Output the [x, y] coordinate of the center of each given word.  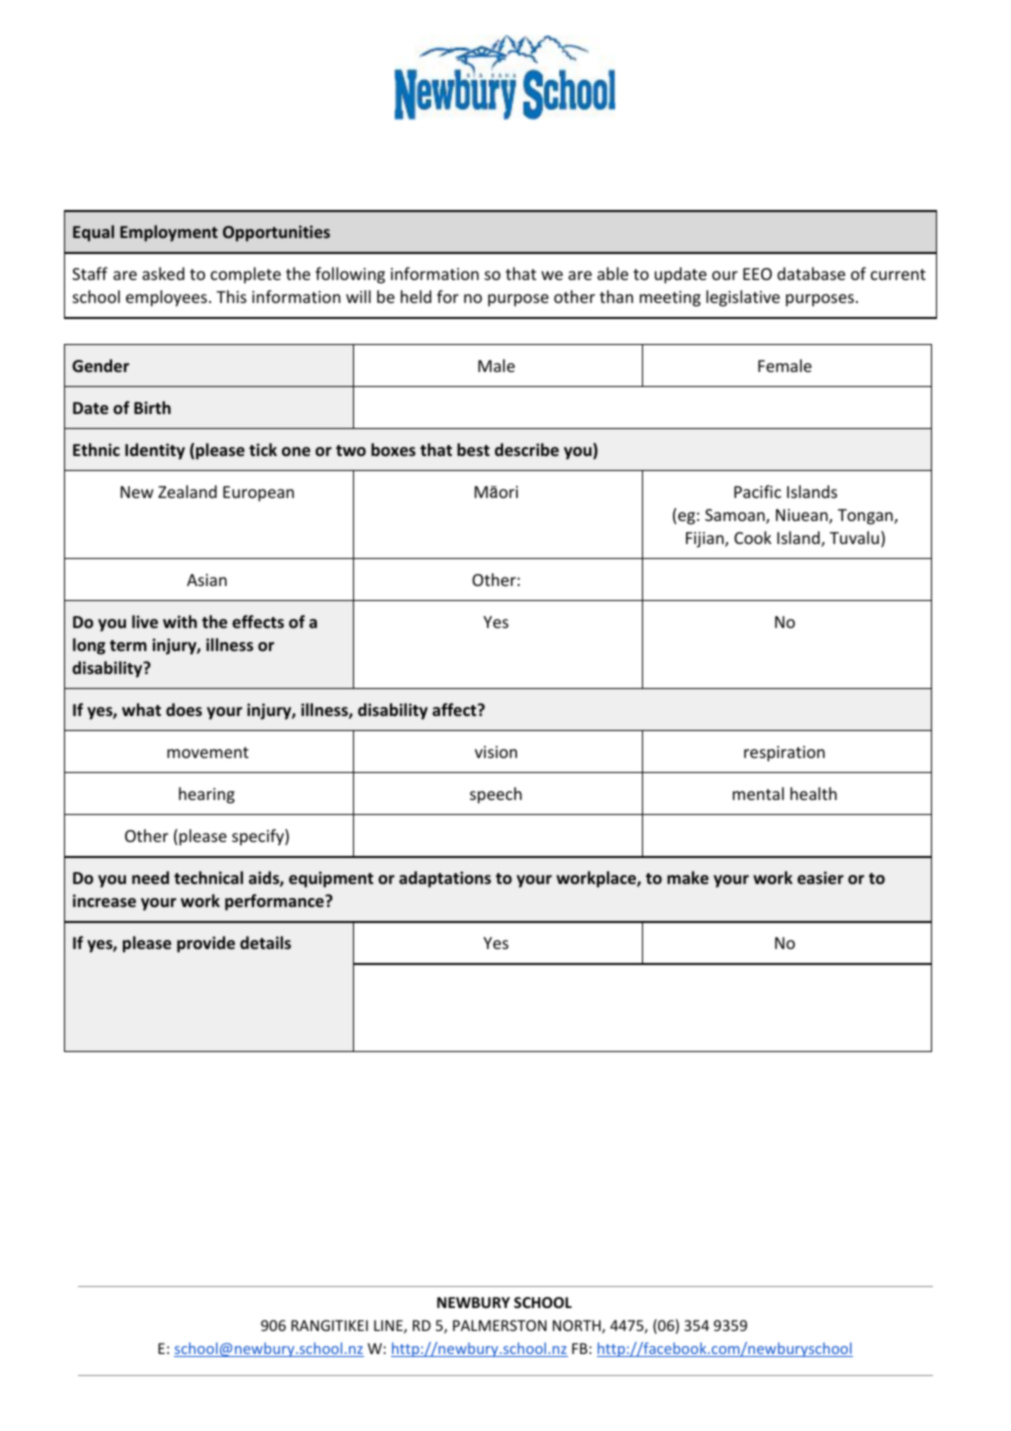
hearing [207, 795]
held [416, 296]
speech [496, 795]
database [811, 273]
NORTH [578, 1327]
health [813, 793]
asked [163, 273]
